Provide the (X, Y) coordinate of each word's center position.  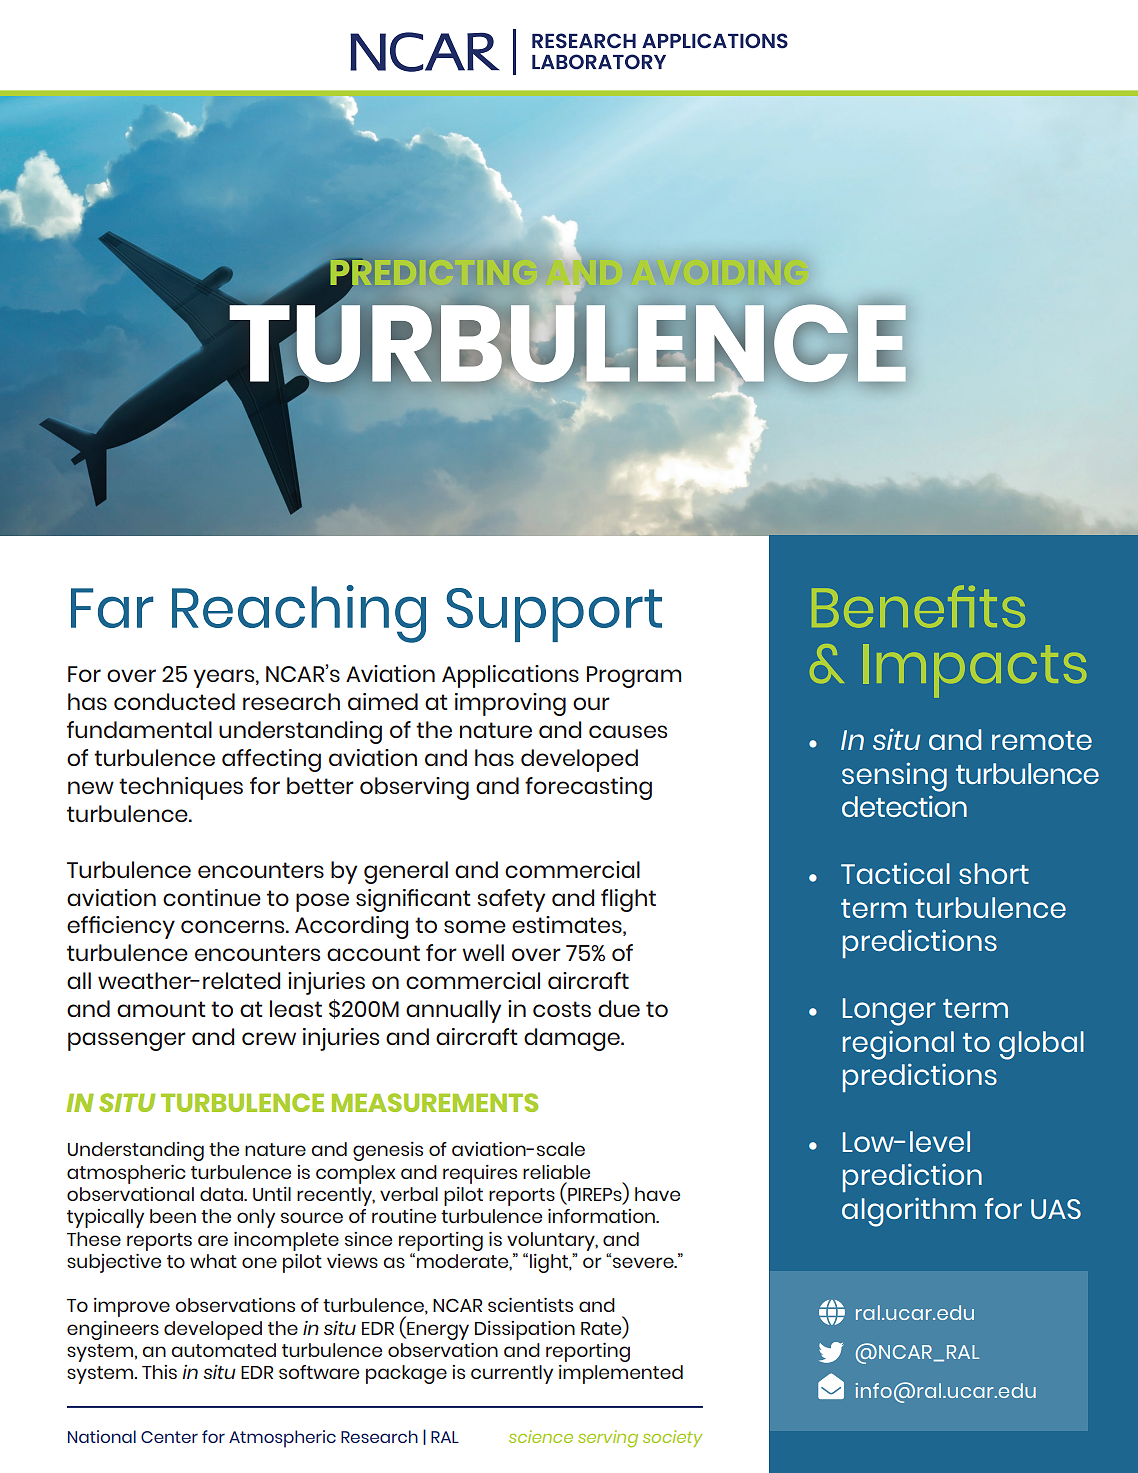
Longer (889, 1012)
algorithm (909, 1212)
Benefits (918, 607)
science (541, 1436)
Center (169, 1437)
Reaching (299, 614)
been (173, 1216)
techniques (181, 788)
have (657, 1194)
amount (161, 1009)
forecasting (588, 788)
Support (554, 615)
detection (904, 806)
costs (562, 1009)
